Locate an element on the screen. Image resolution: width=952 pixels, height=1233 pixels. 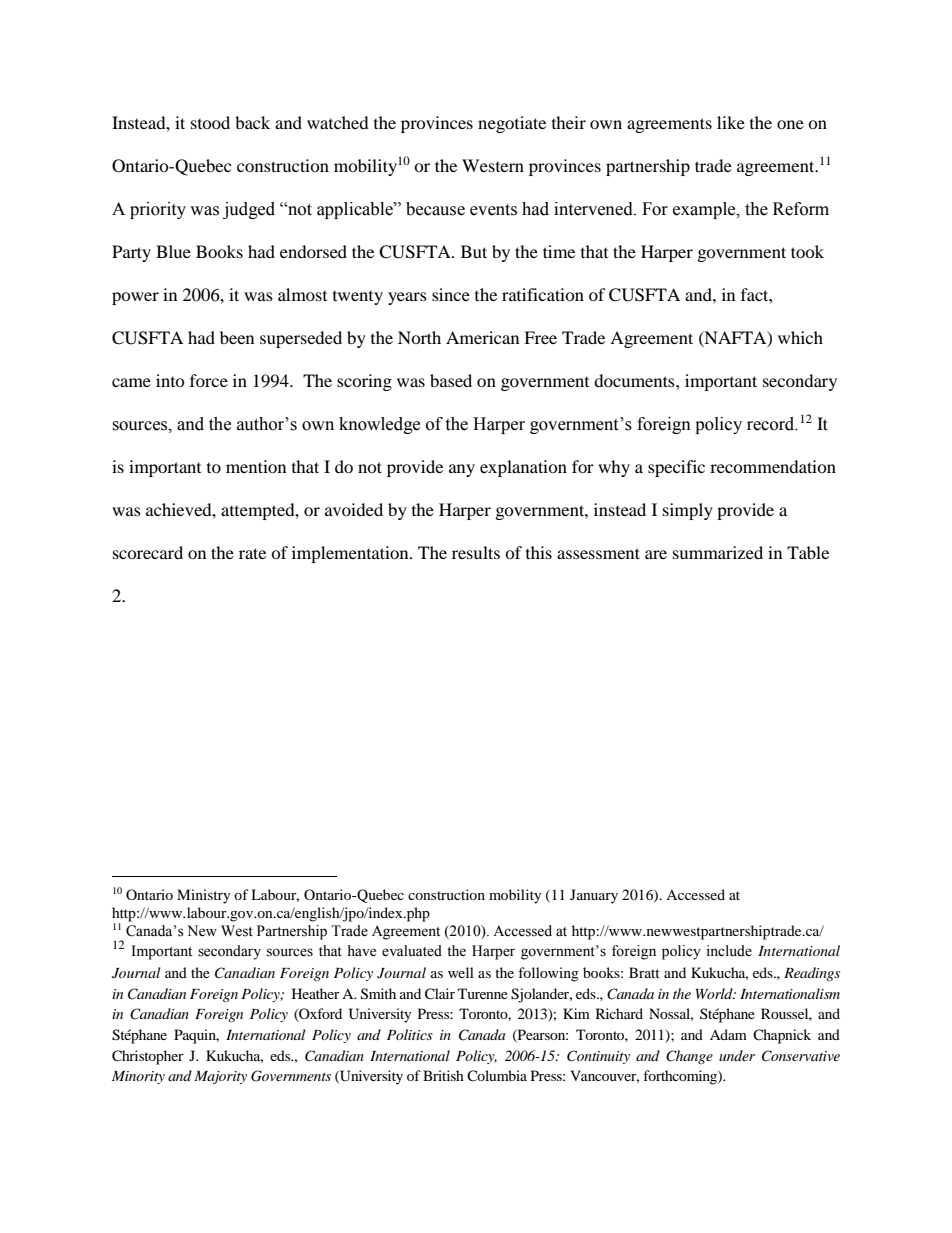
Majority is located at coordinates (220, 1077).
